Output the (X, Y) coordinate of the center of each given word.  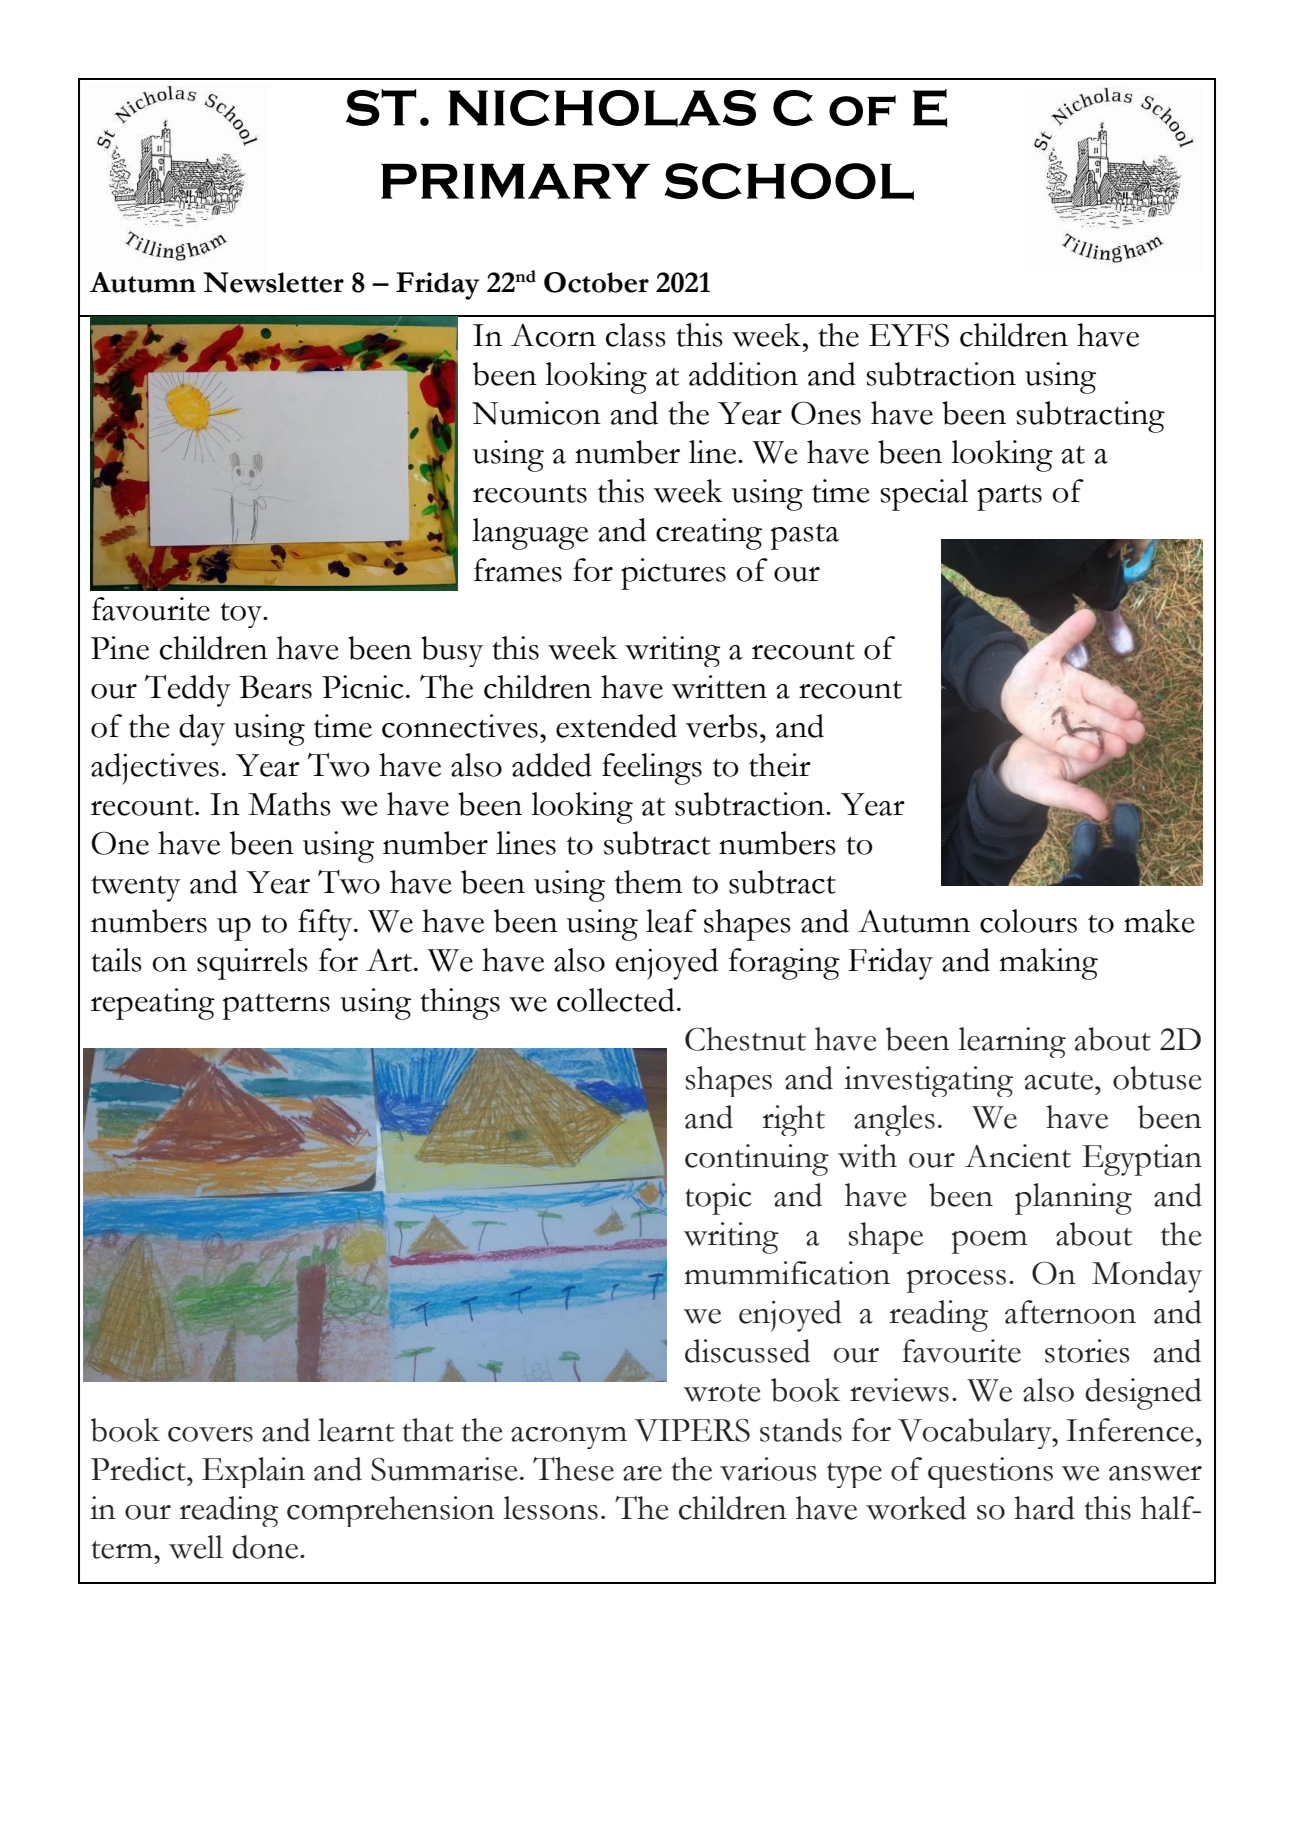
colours (1028, 921)
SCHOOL (789, 181)
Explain (253, 1472)
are (642, 1473)
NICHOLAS (602, 108)
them (648, 882)
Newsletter (273, 282)
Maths (289, 804)
